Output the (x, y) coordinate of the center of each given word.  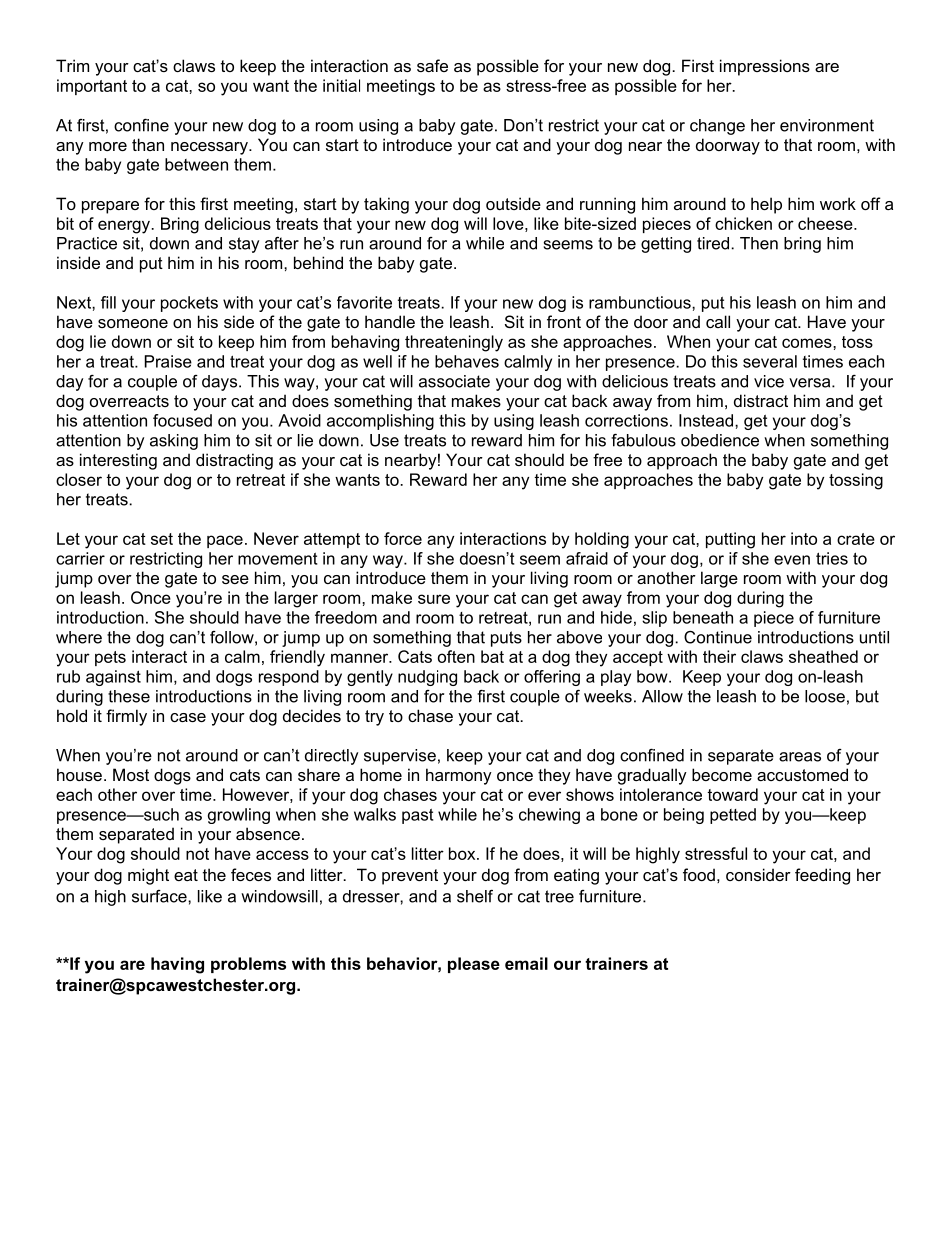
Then (759, 243)
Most (131, 774)
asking (174, 442)
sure (434, 599)
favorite (364, 302)
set (162, 539)
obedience (720, 440)
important (92, 87)
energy (125, 227)
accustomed (802, 774)
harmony (459, 776)
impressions (765, 67)
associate (454, 381)
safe (432, 65)
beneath (703, 617)
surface (160, 896)
